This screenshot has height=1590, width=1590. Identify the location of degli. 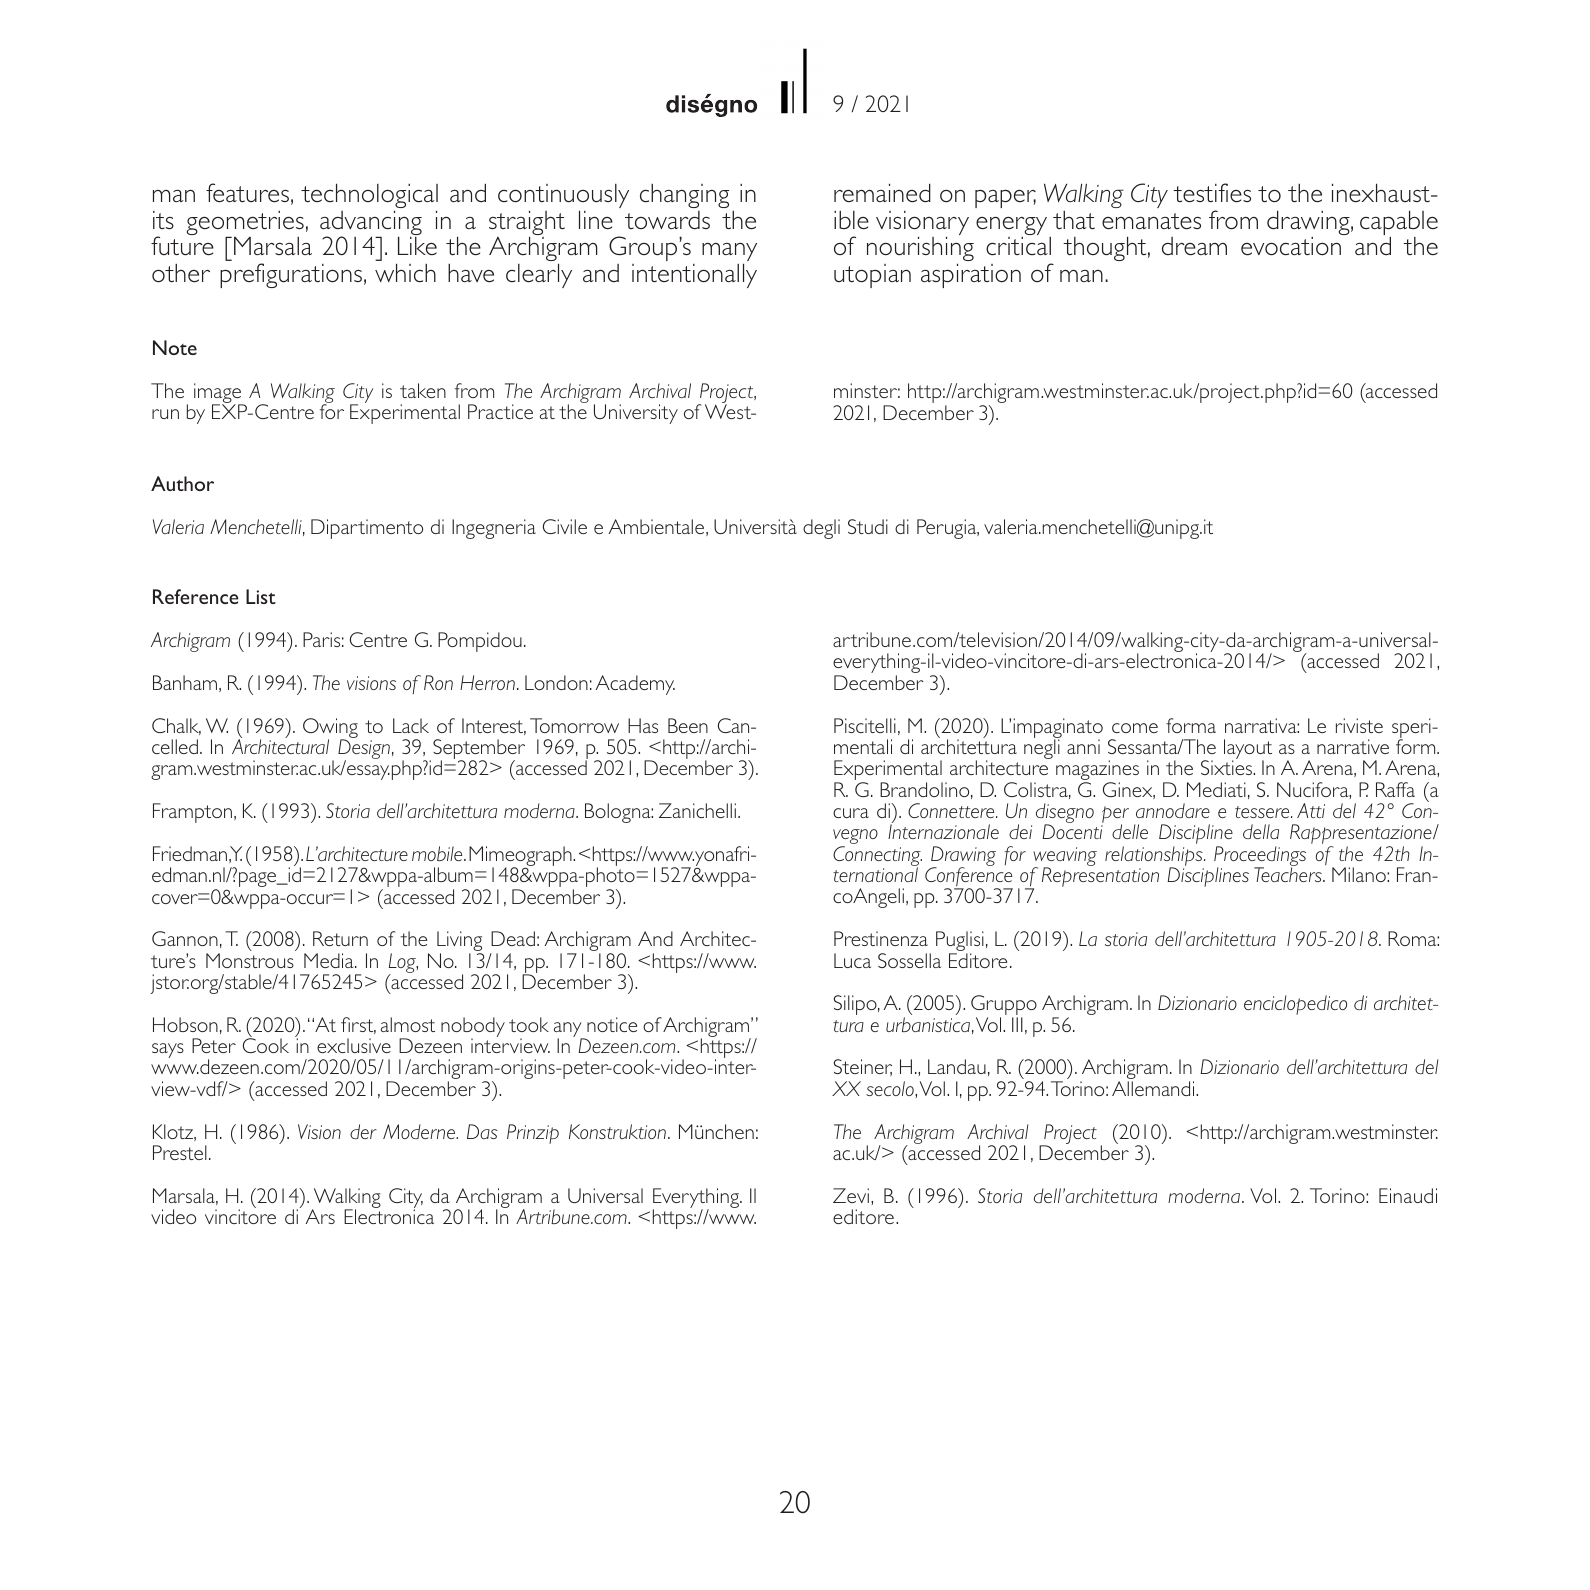
(821, 529).
